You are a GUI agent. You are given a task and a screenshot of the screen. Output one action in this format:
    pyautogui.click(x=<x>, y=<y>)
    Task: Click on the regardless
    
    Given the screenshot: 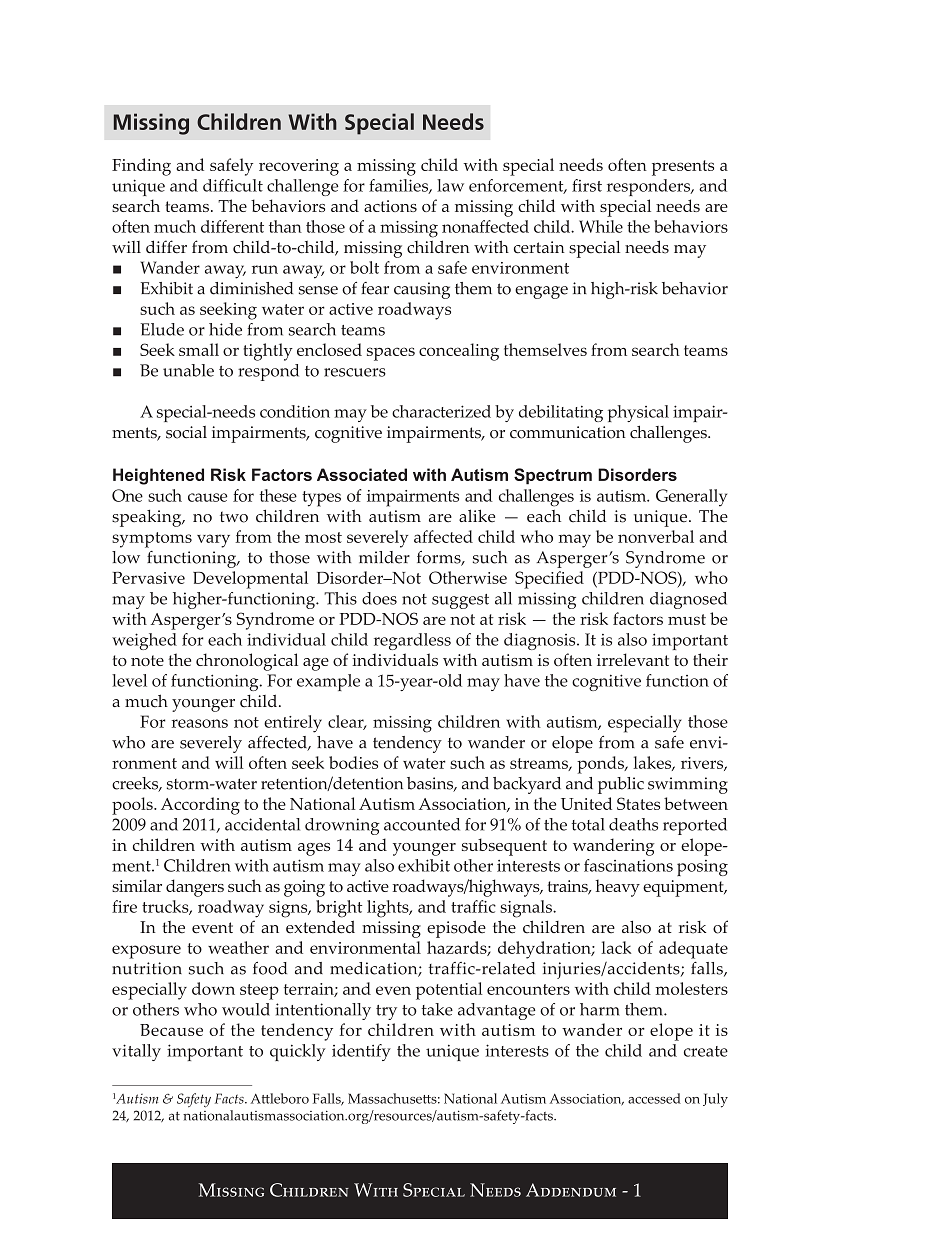 What is the action you would take?
    pyautogui.click(x=412, y=641)
